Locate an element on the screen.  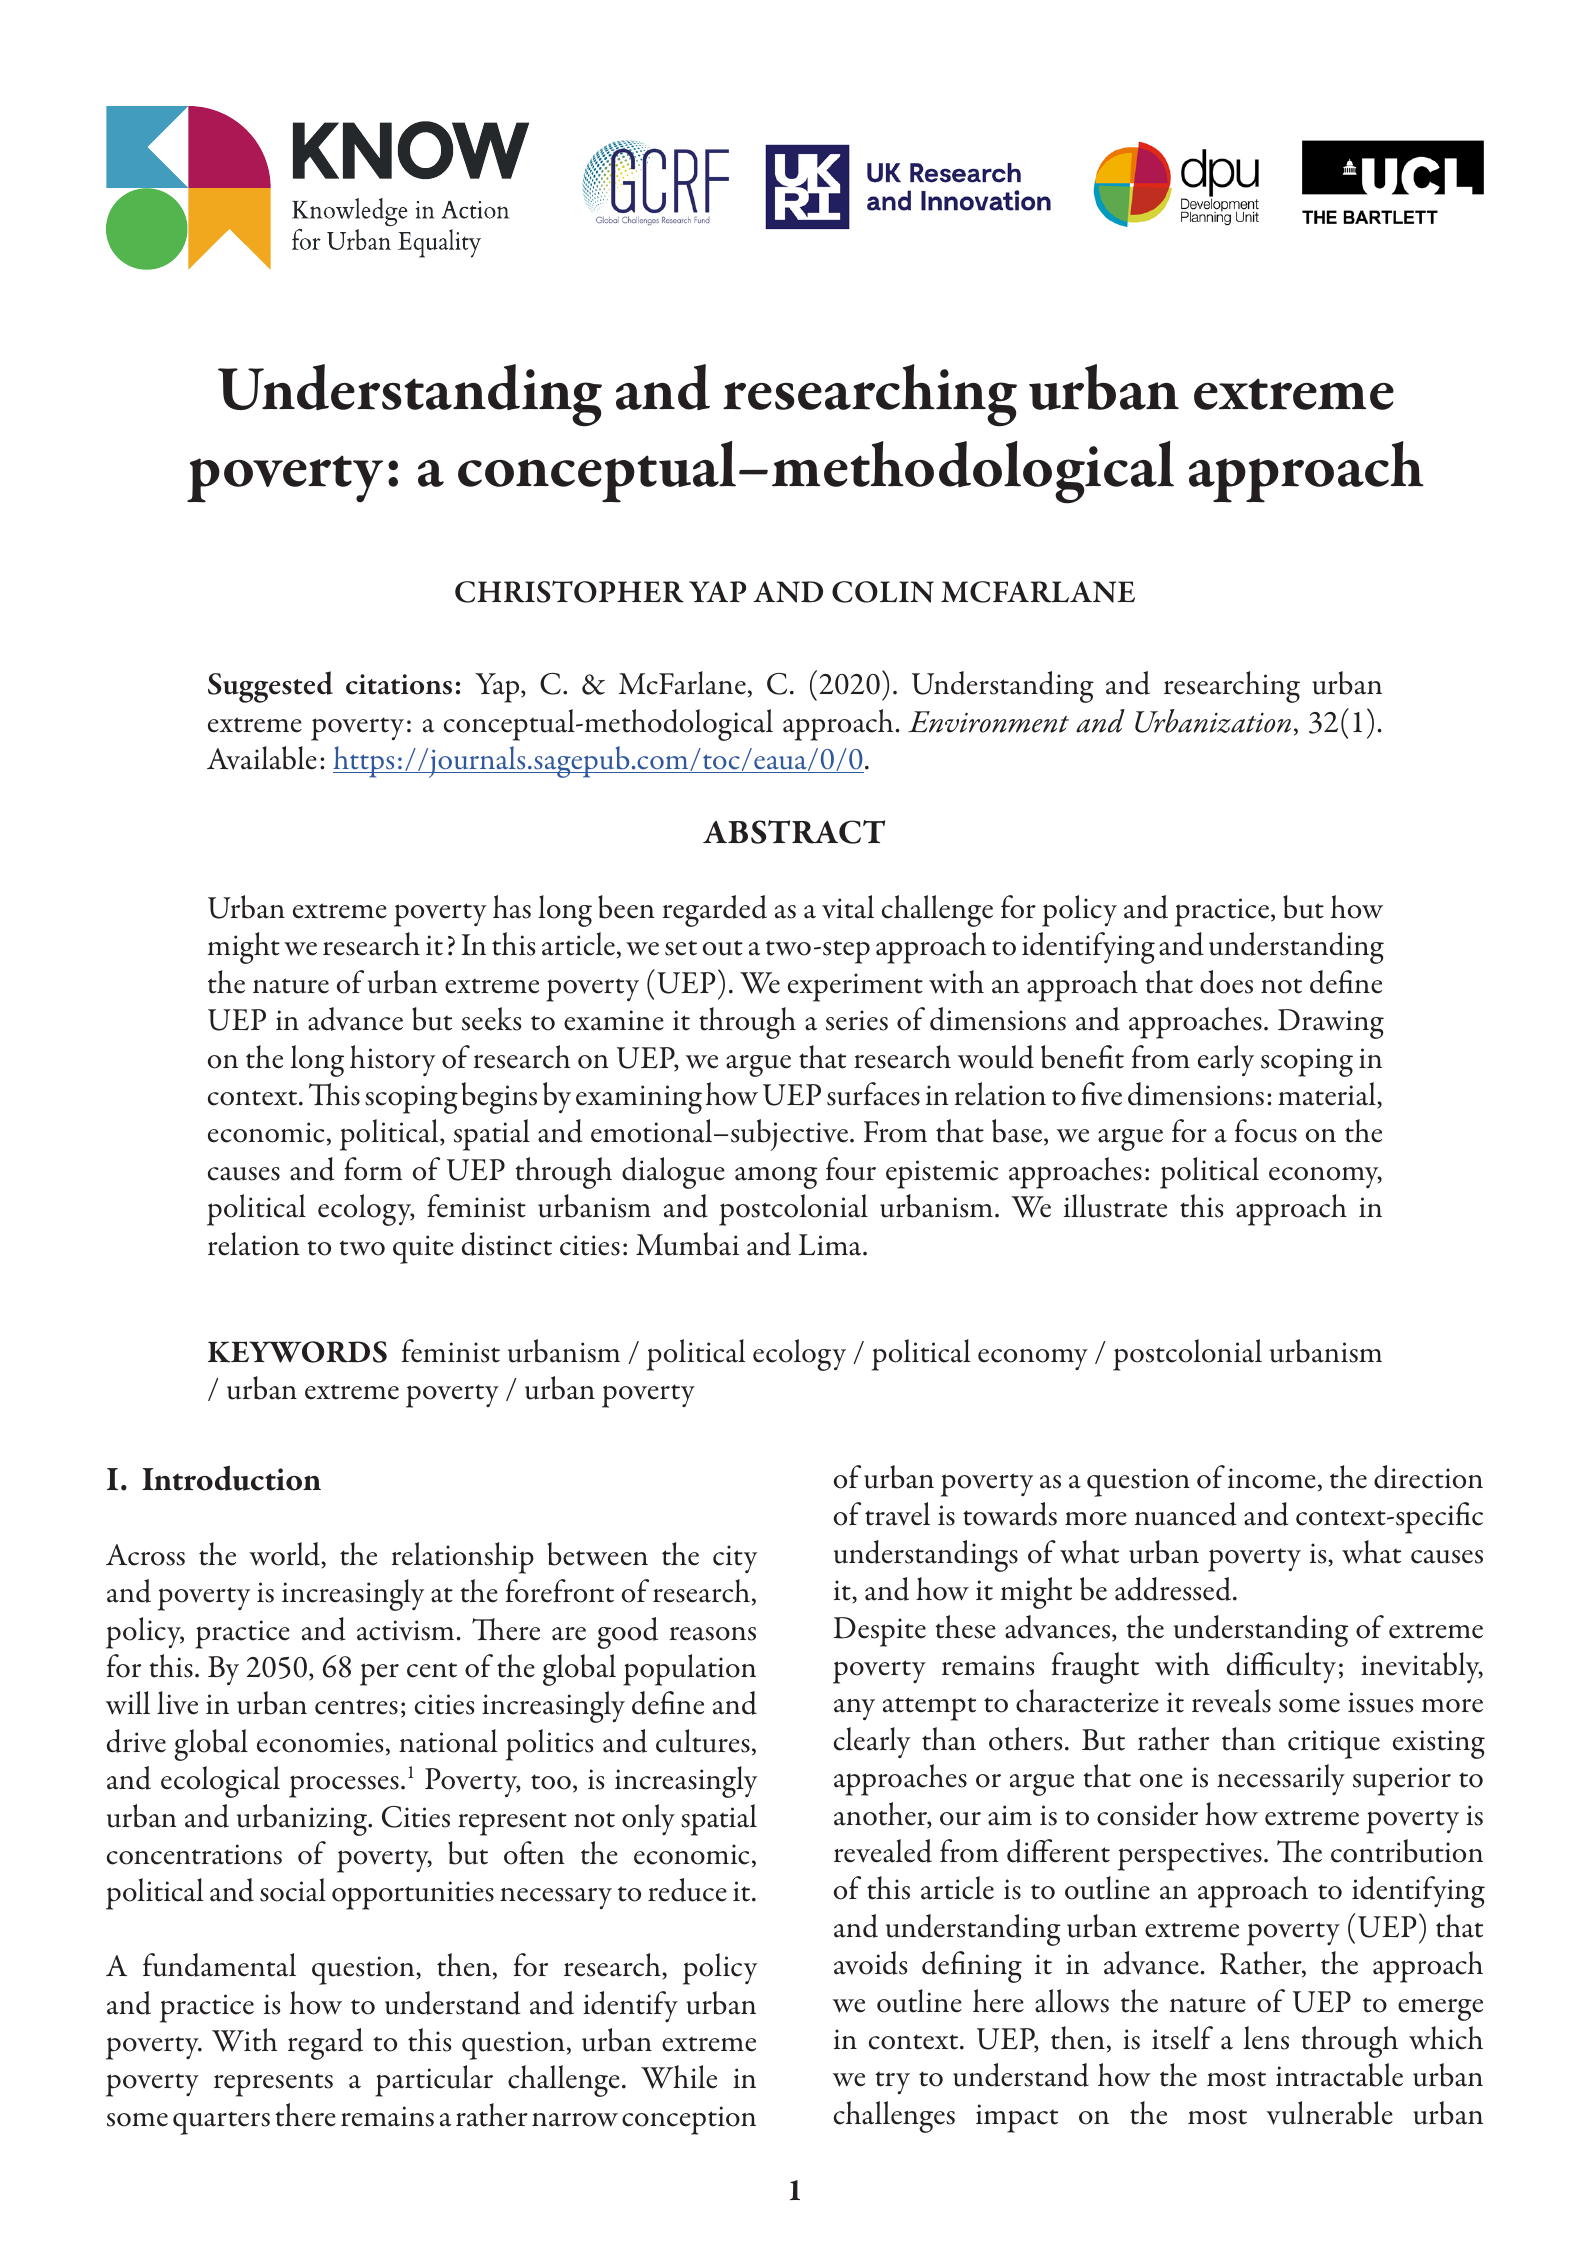
try is located at coordinates (892, 2082).
